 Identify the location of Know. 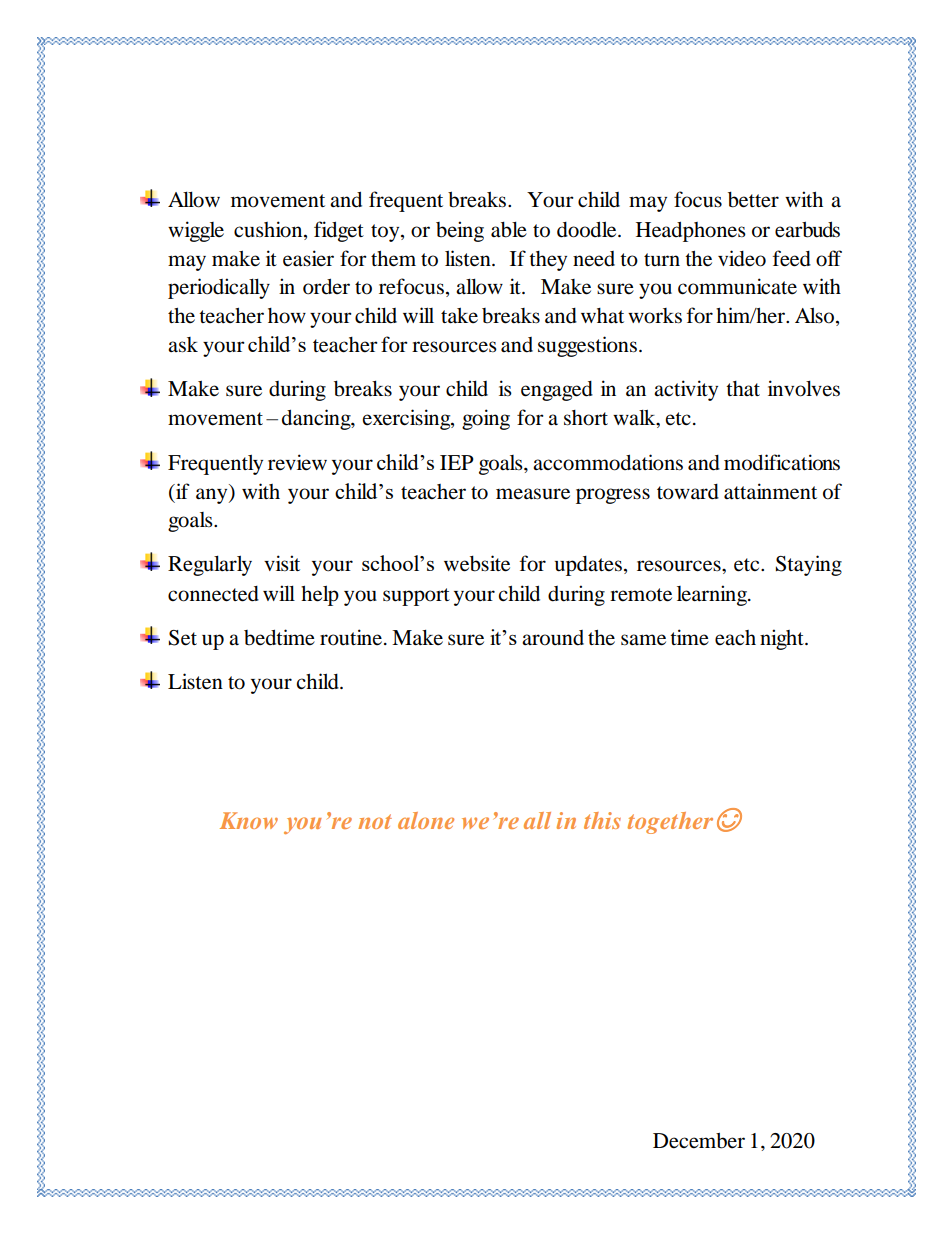
(249, 820).
